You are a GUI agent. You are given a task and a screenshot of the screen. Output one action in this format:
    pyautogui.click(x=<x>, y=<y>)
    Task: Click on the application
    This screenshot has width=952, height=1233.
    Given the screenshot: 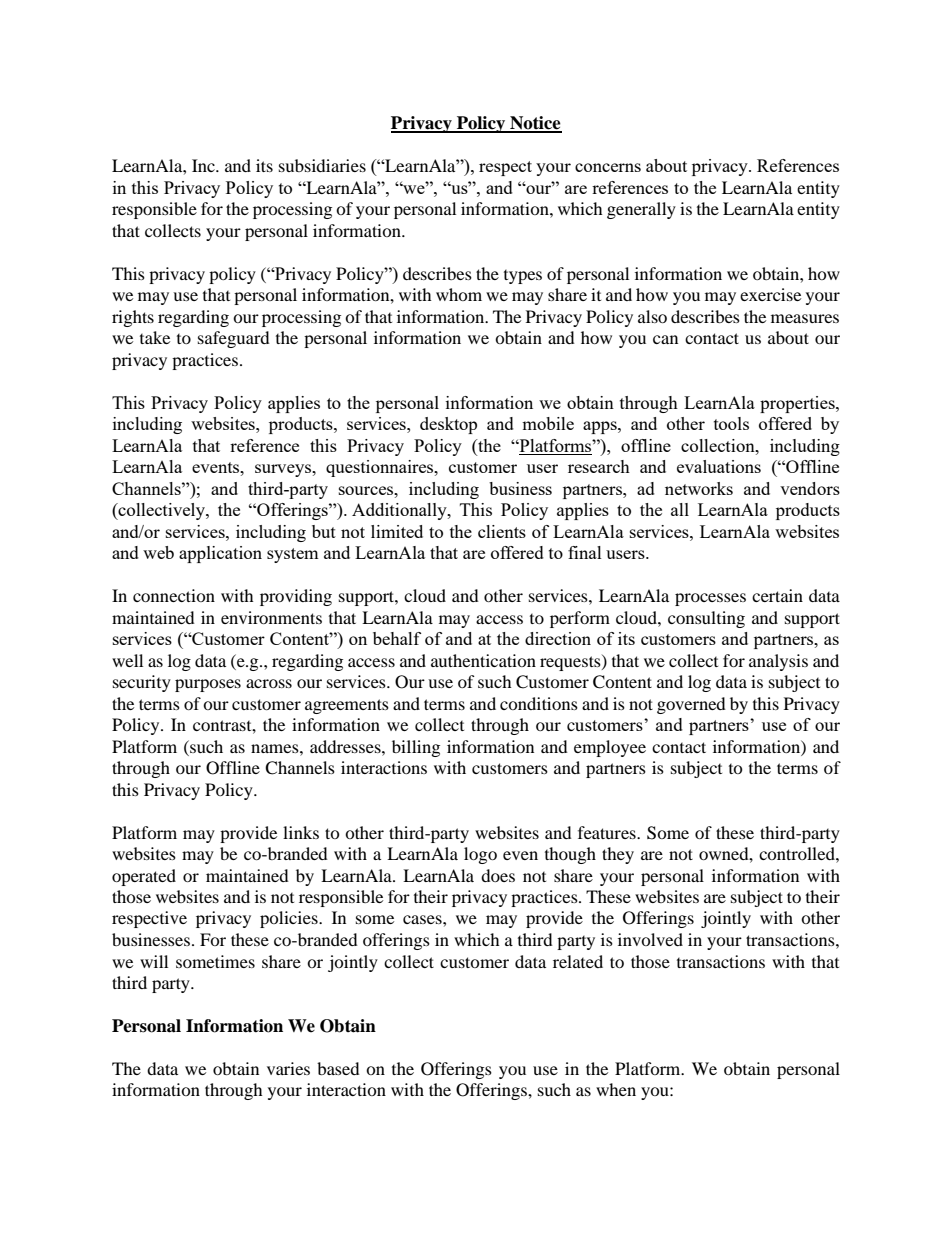 What is the action you would take?
    pyautogui.click(x=220, y=554)
